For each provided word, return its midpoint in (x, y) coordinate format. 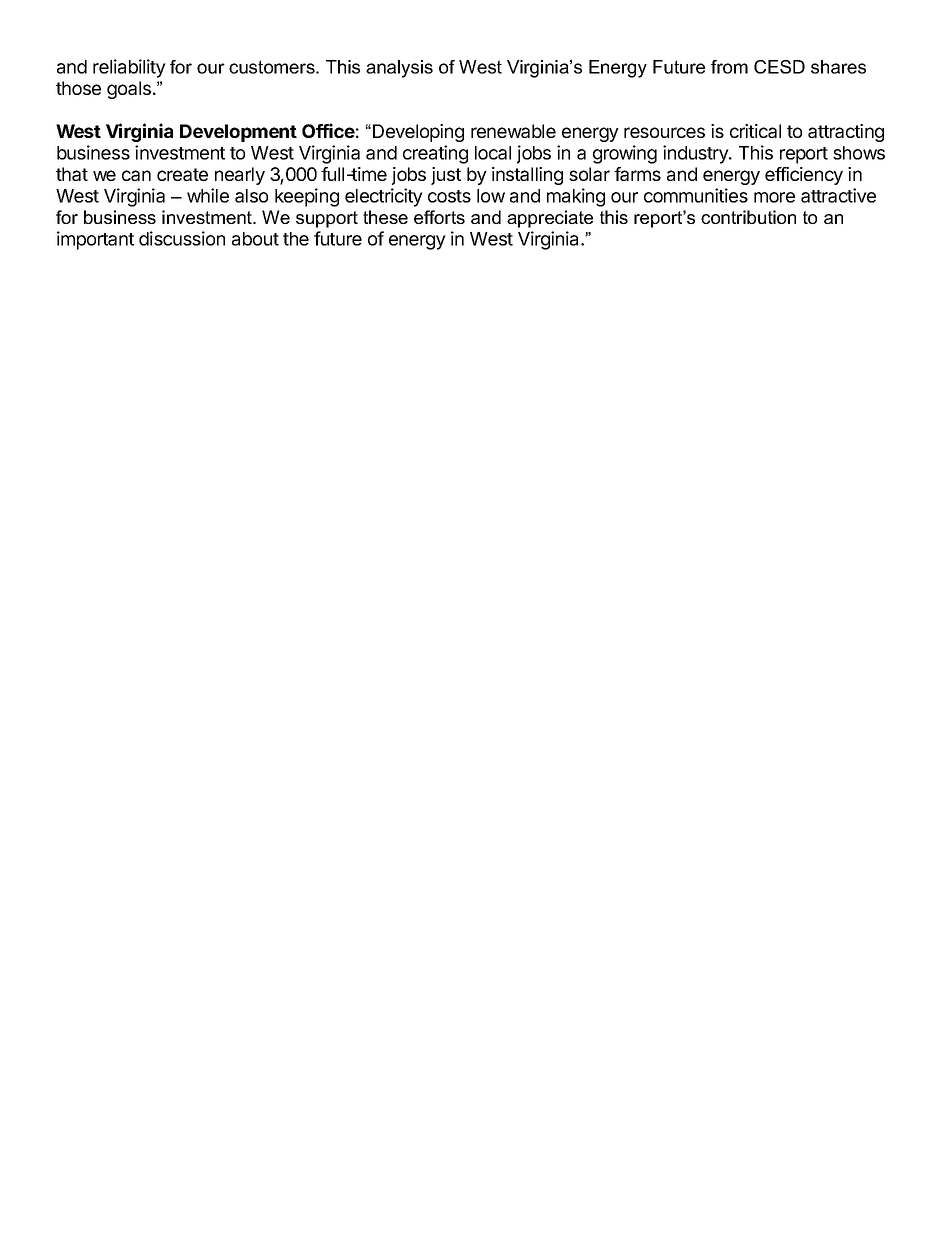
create (182, 174)
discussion (182, 238)
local (493, 153)
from (729, 67)
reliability (129, 68)
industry (696, 154)
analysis (399, 69)
